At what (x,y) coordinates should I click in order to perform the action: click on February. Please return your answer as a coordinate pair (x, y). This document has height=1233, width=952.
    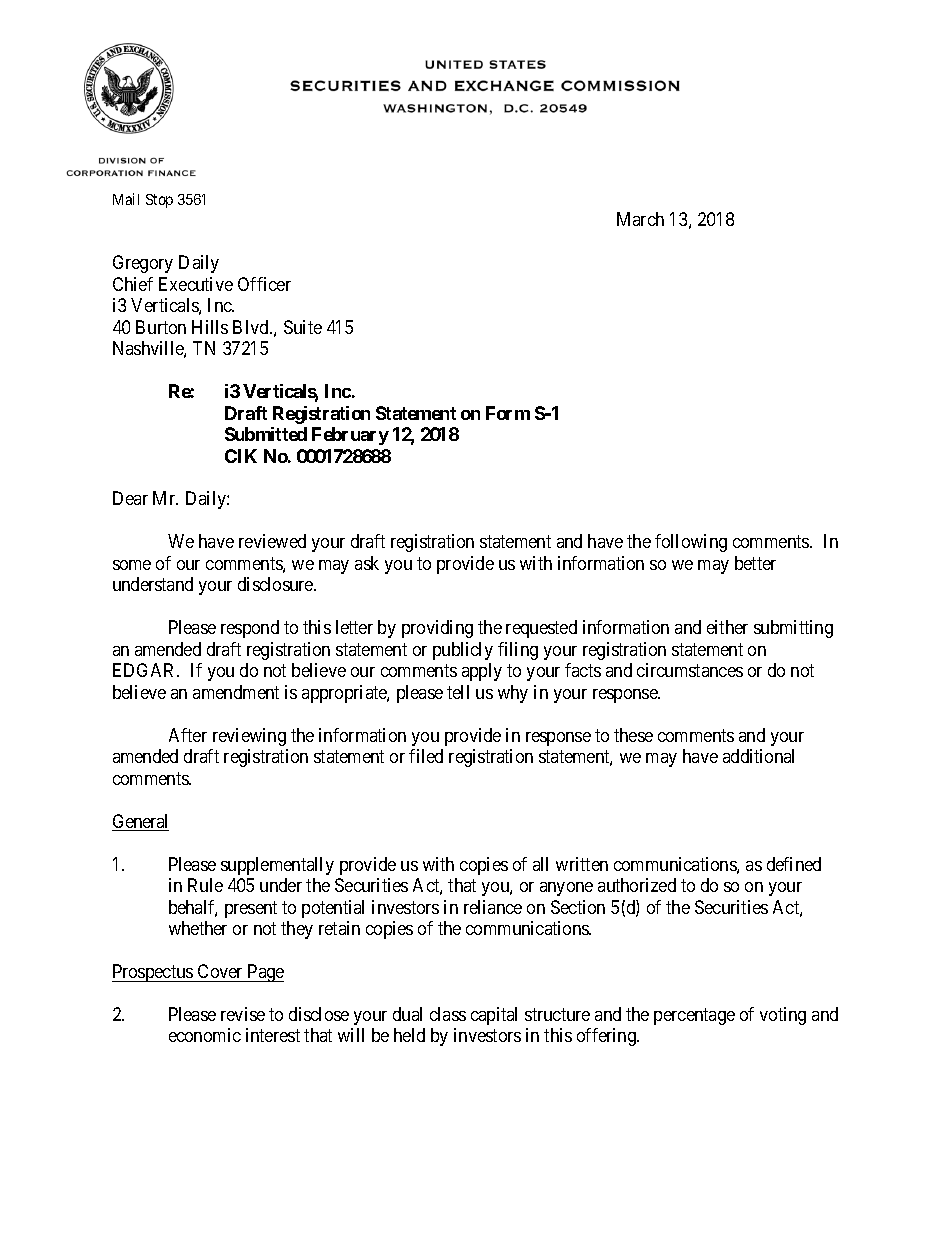
    Looking at the image, I should click on (350, 436).
